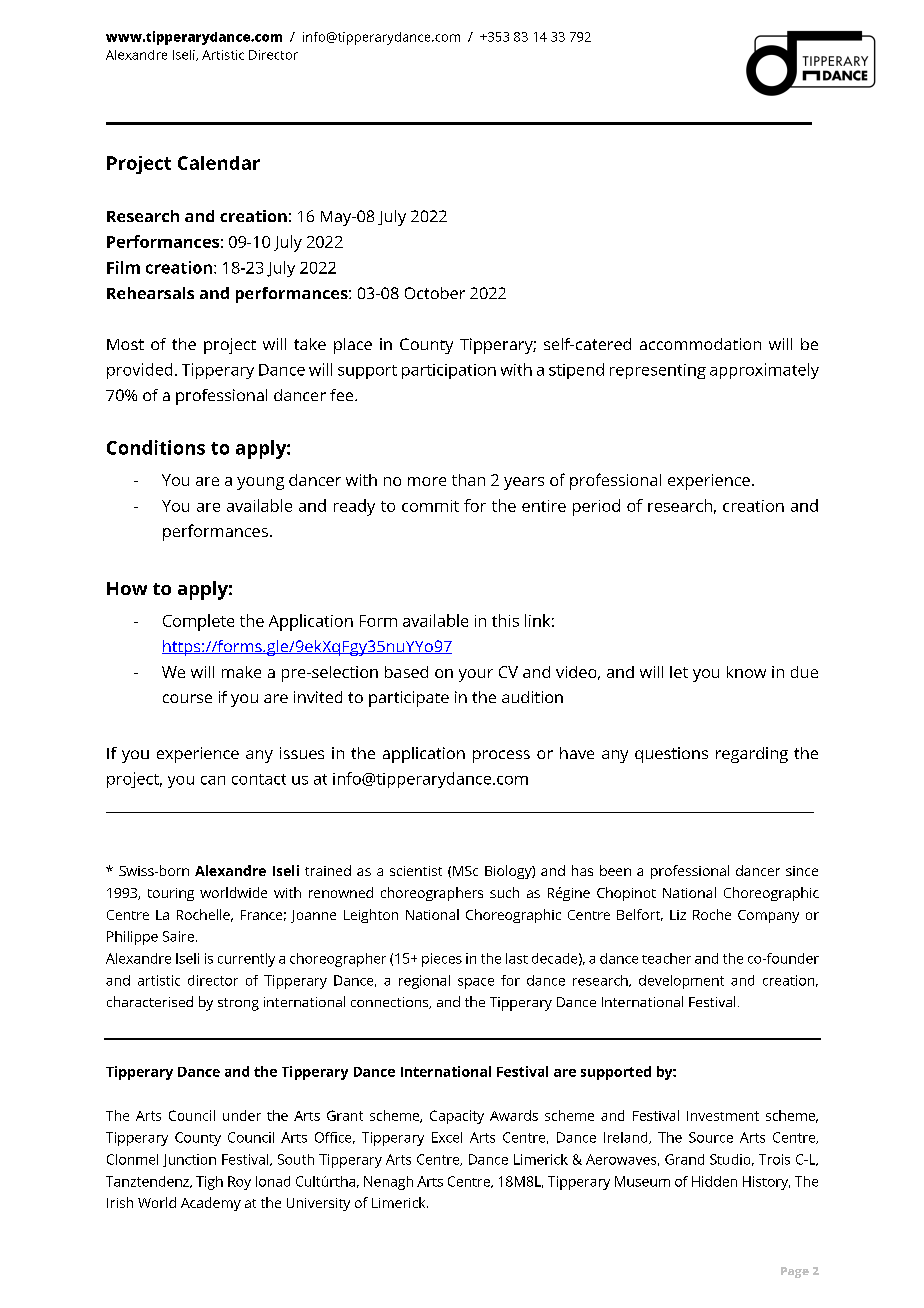 This screenshot has width=924, height=1308. Describe the element at coordinates (714, 1181) in the screenshot. I see `Hidden` at that location.
